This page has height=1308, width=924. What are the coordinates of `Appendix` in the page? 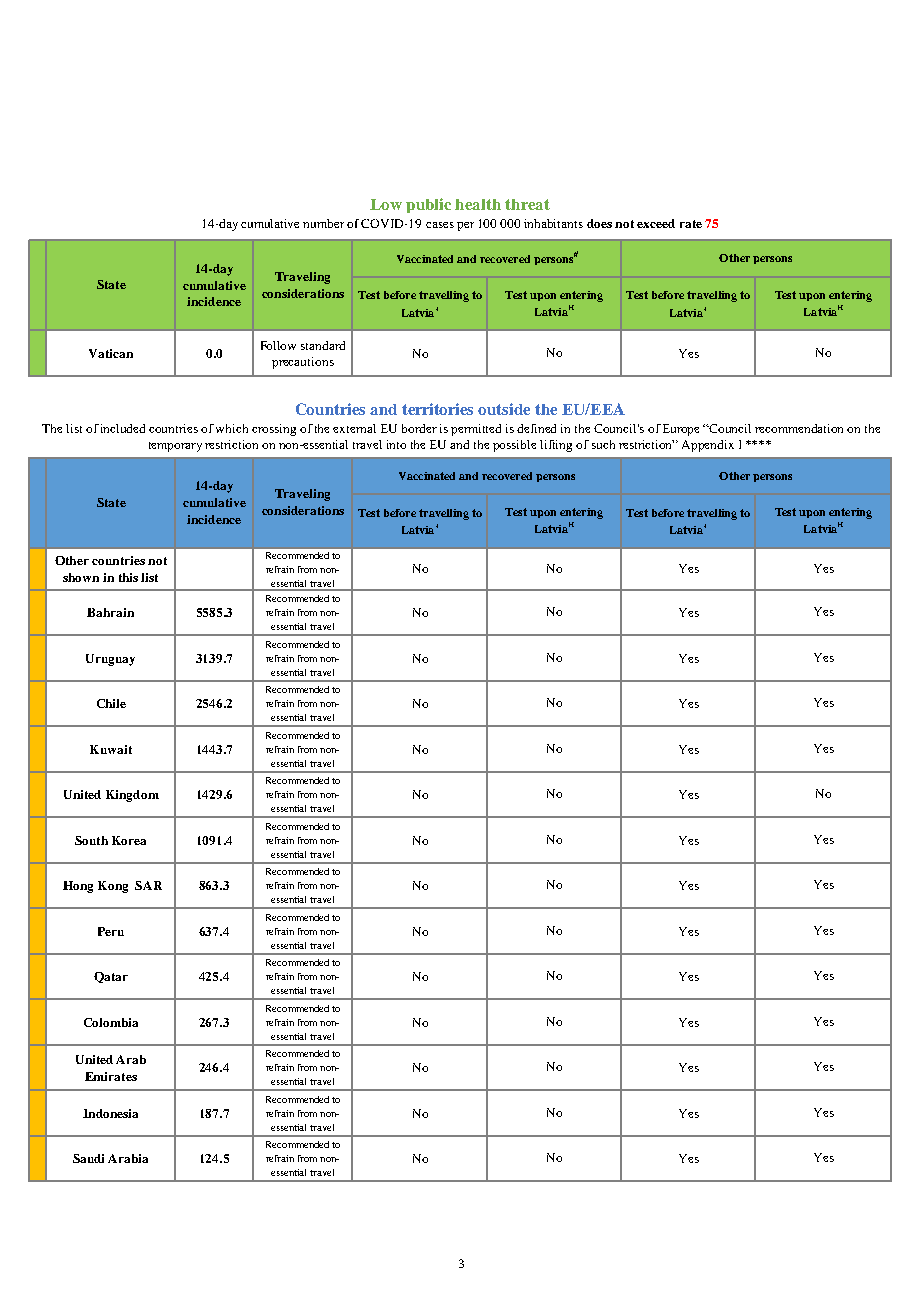 It's located at (708, 446).
